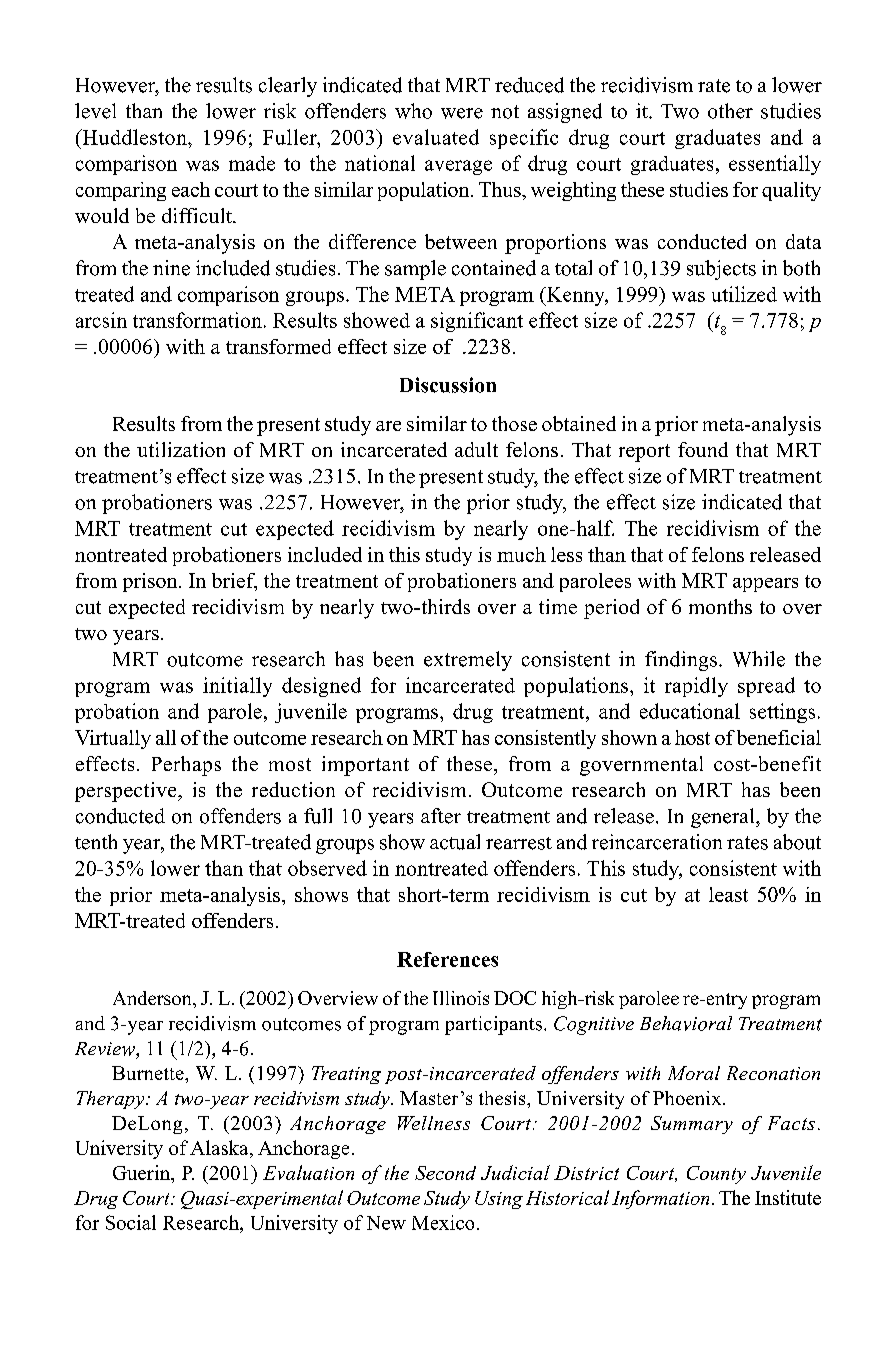  Describe the element at coordinates (134, 137) in the page. I see `Huddleston` at that location.
